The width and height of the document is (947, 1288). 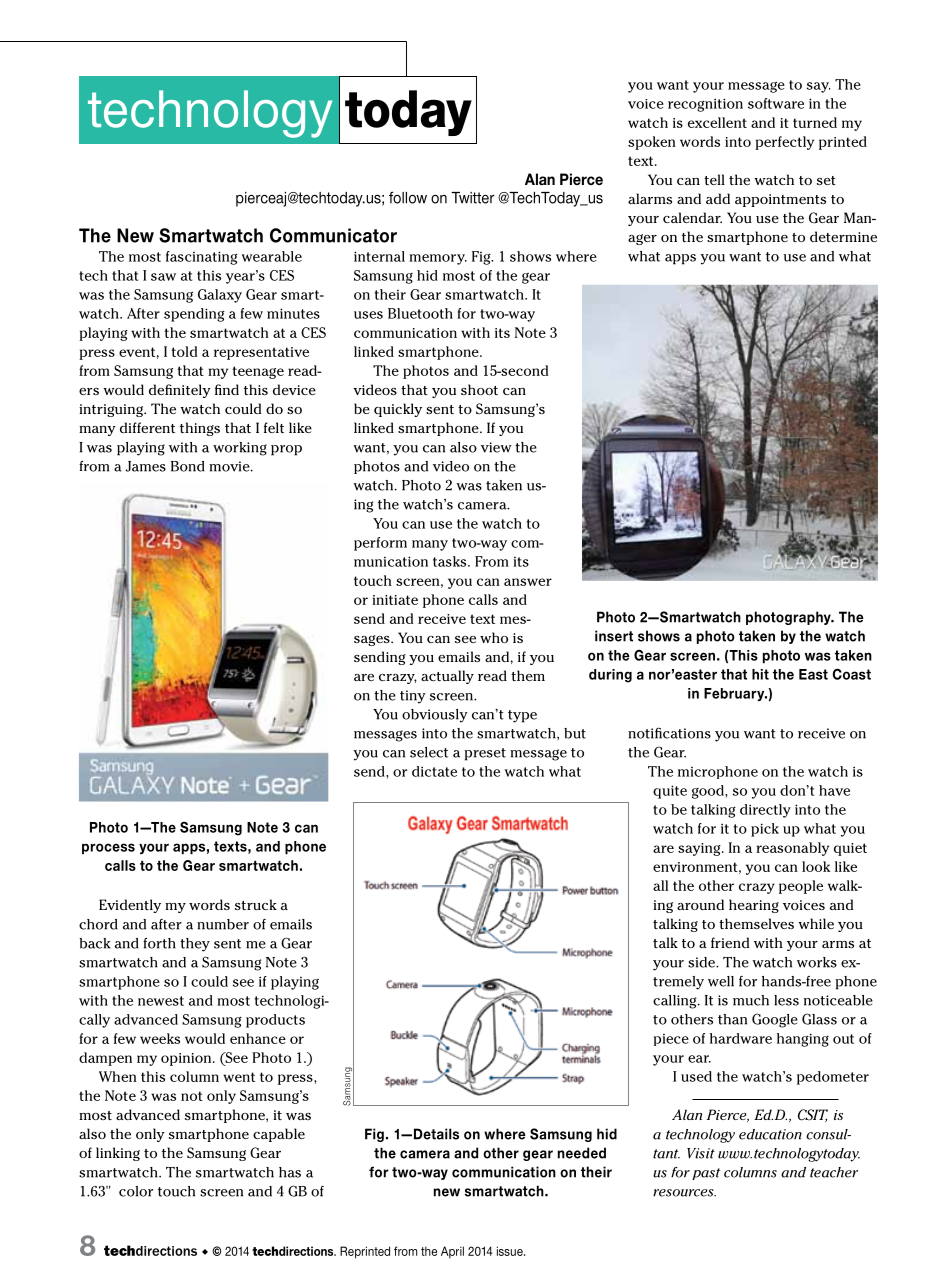 What do you see at coordinates (202, 258) in the document?
I see `fascinating` at bounding box center [202, 258].
